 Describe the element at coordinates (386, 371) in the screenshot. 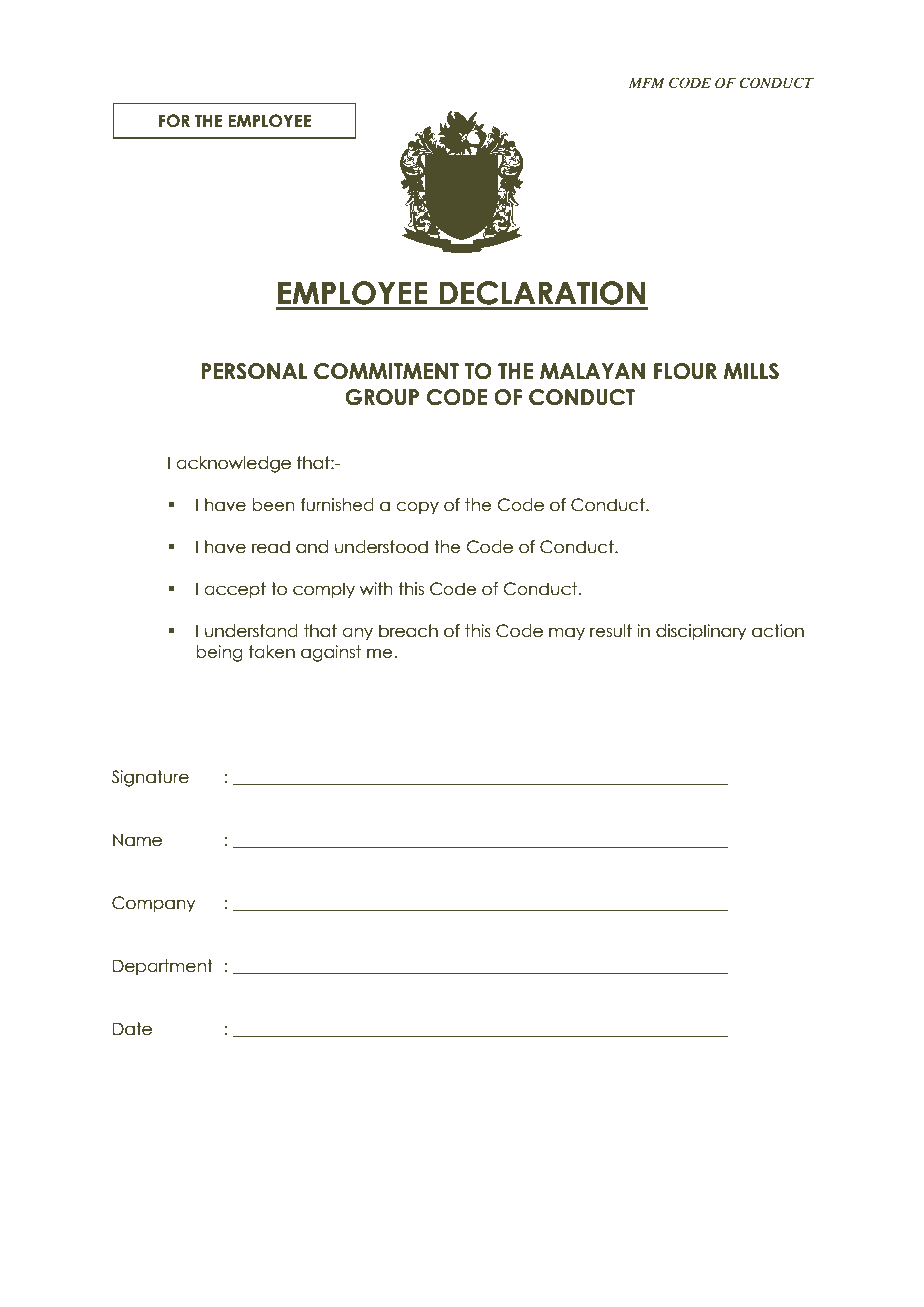

I see `COMMITMENT` at that location.
